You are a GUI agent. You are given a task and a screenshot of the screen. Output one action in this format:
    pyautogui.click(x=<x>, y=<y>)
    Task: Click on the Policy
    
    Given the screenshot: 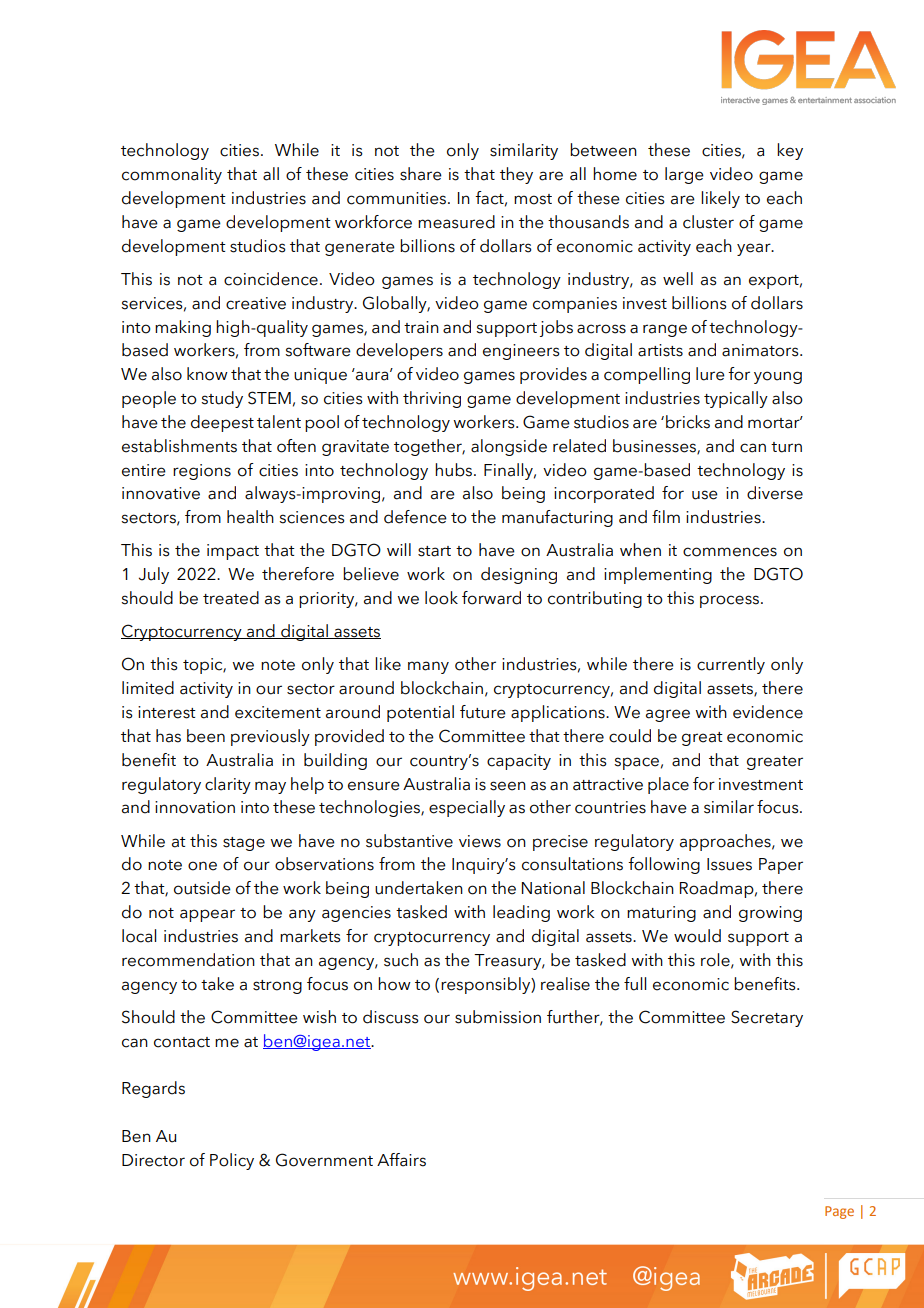 What is the action you would take?
    pyautogui.click(x=232, y=1161)
